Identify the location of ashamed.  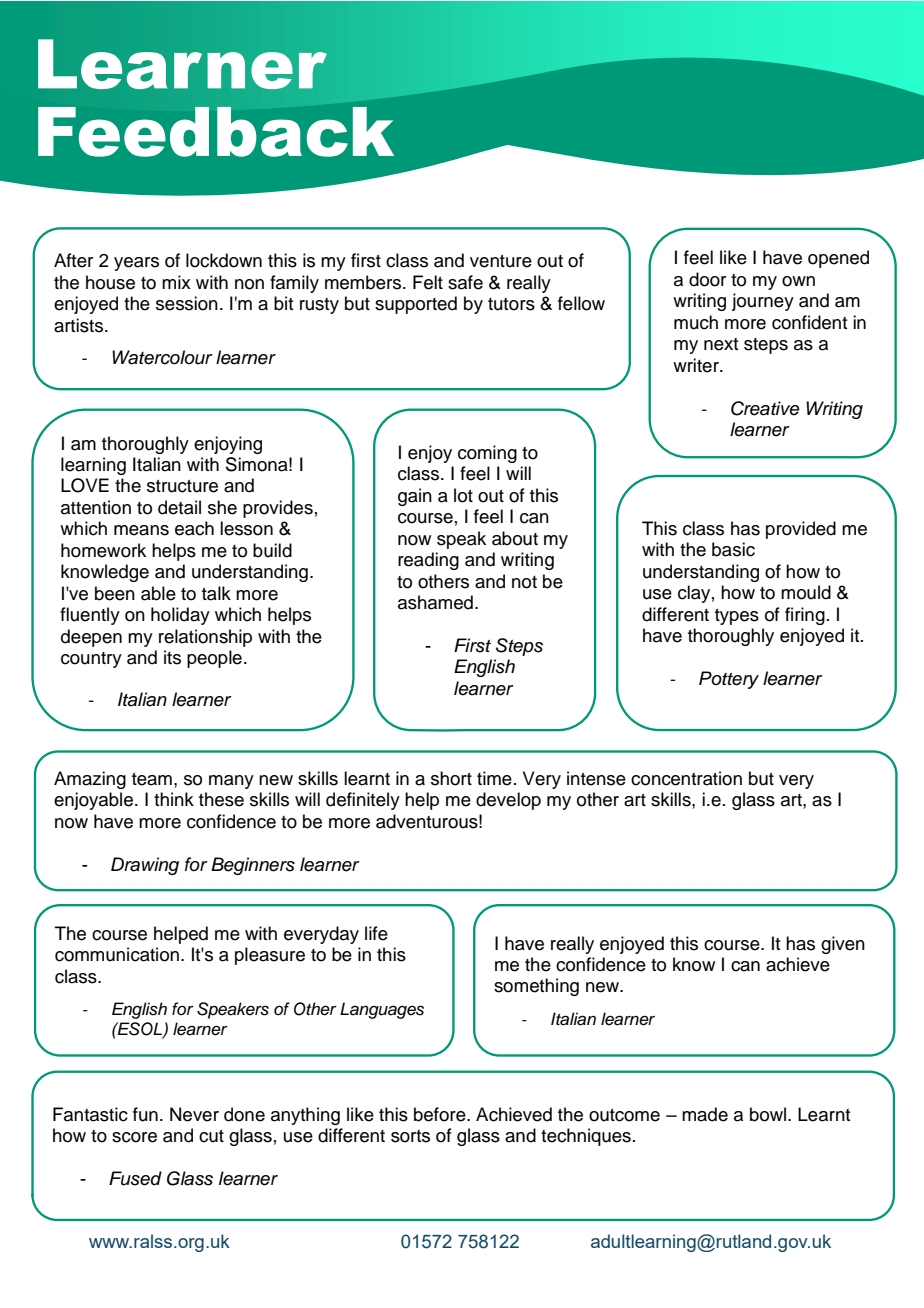
(435, 602).
